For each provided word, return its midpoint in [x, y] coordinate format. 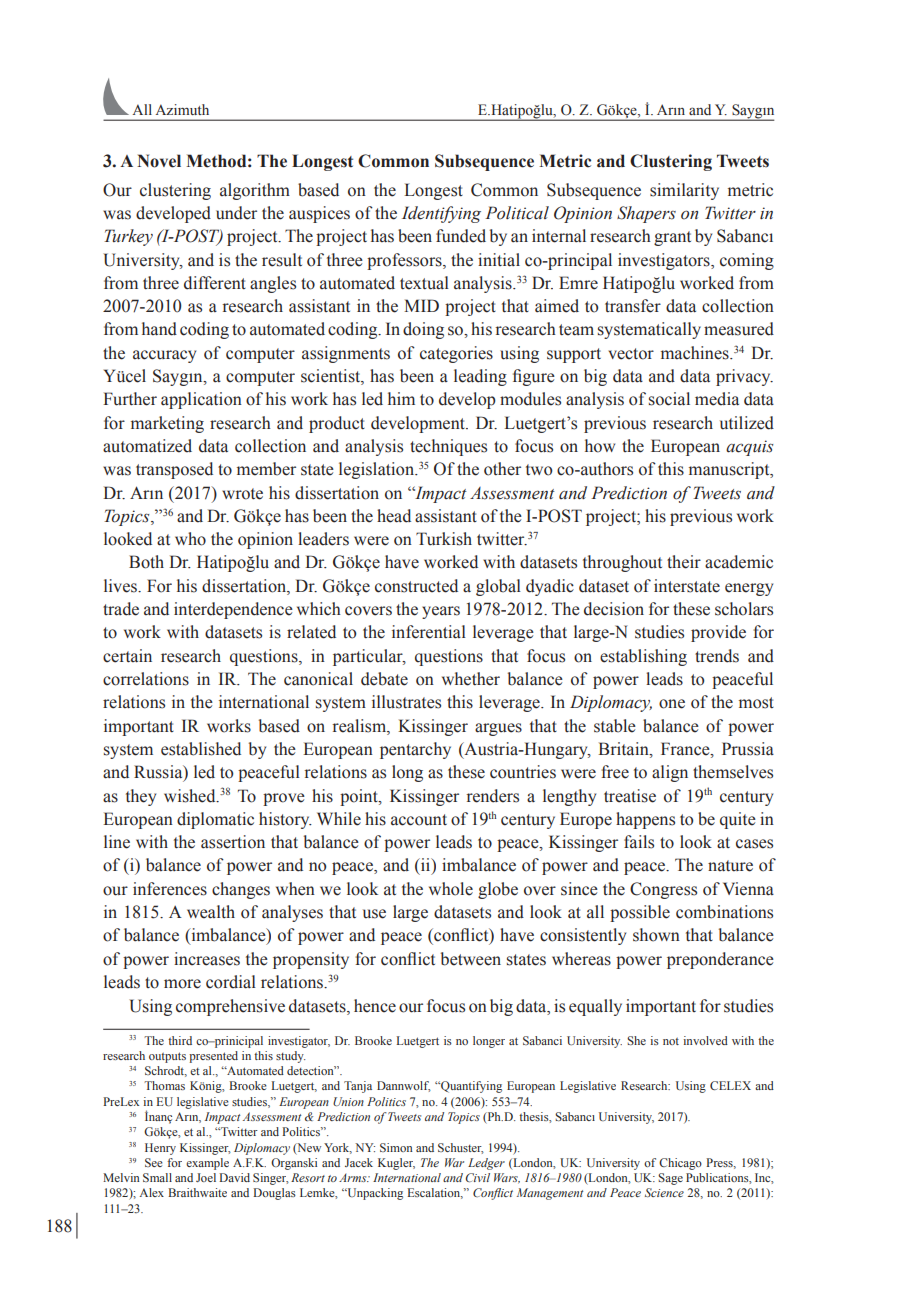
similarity [684, 191]
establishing [643, 657]
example [207, 1164]
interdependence [233, 610]
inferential [429, 632]
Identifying [441, 214]
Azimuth [182, 109]
